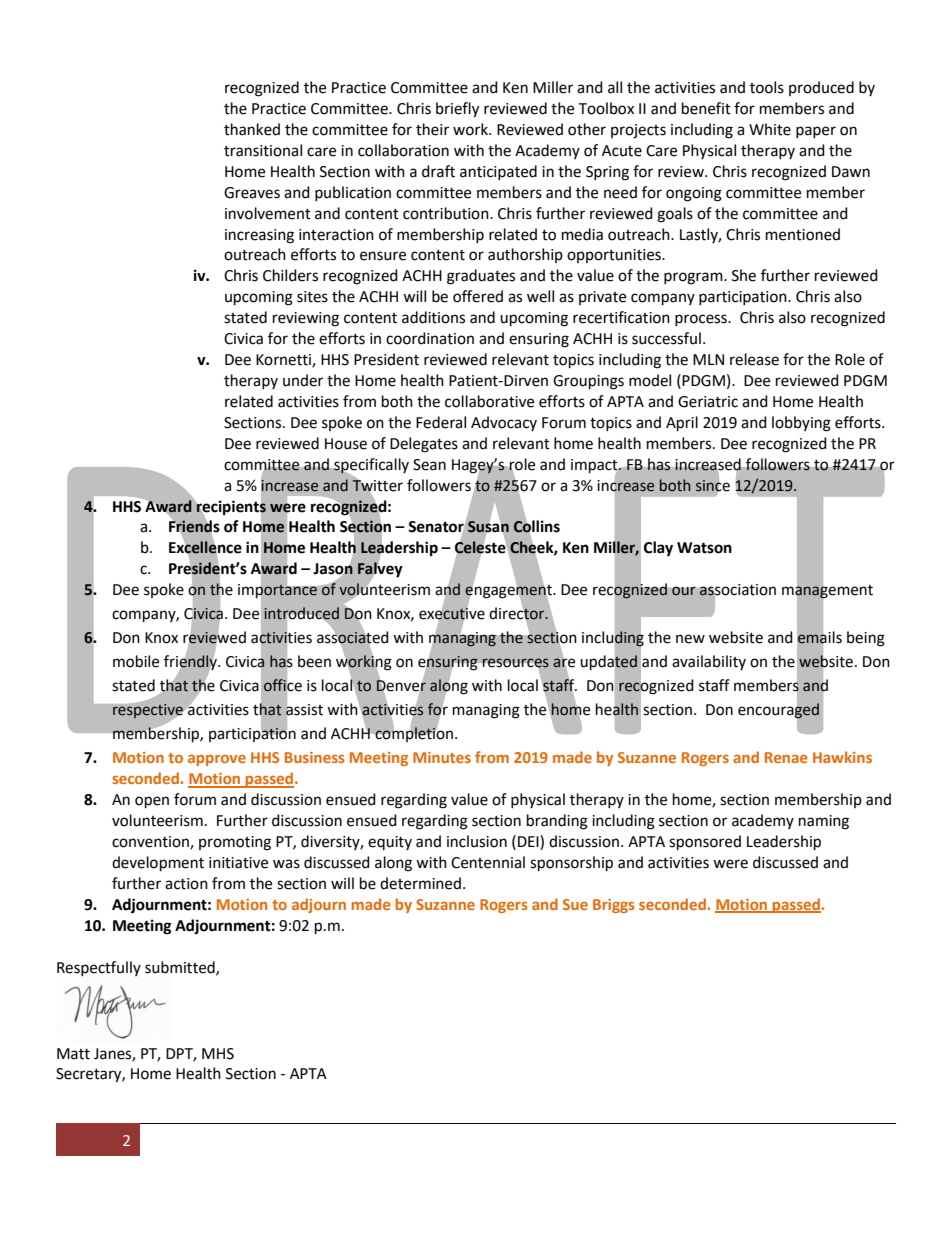 Image resolution: width=952 pixels, height=1233 pixels. What do you see at coordinates (181, 968) in the image?
I see `submitted` at bounding box center [181, 968].
